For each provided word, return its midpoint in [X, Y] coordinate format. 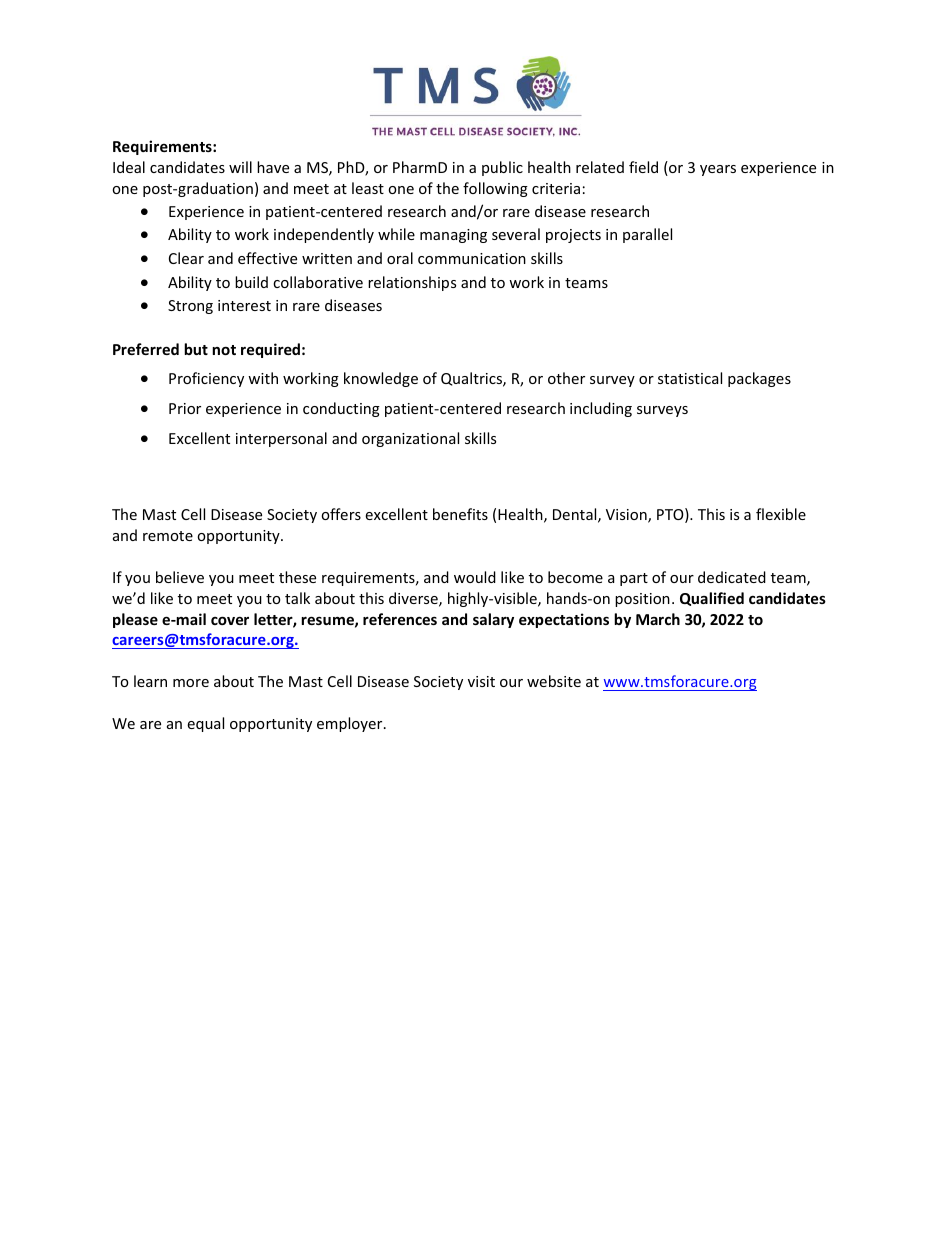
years [718, 170]
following [495, 189]
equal [205, 724]
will [240, 167]
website [554, 681]
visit [481, 681]
